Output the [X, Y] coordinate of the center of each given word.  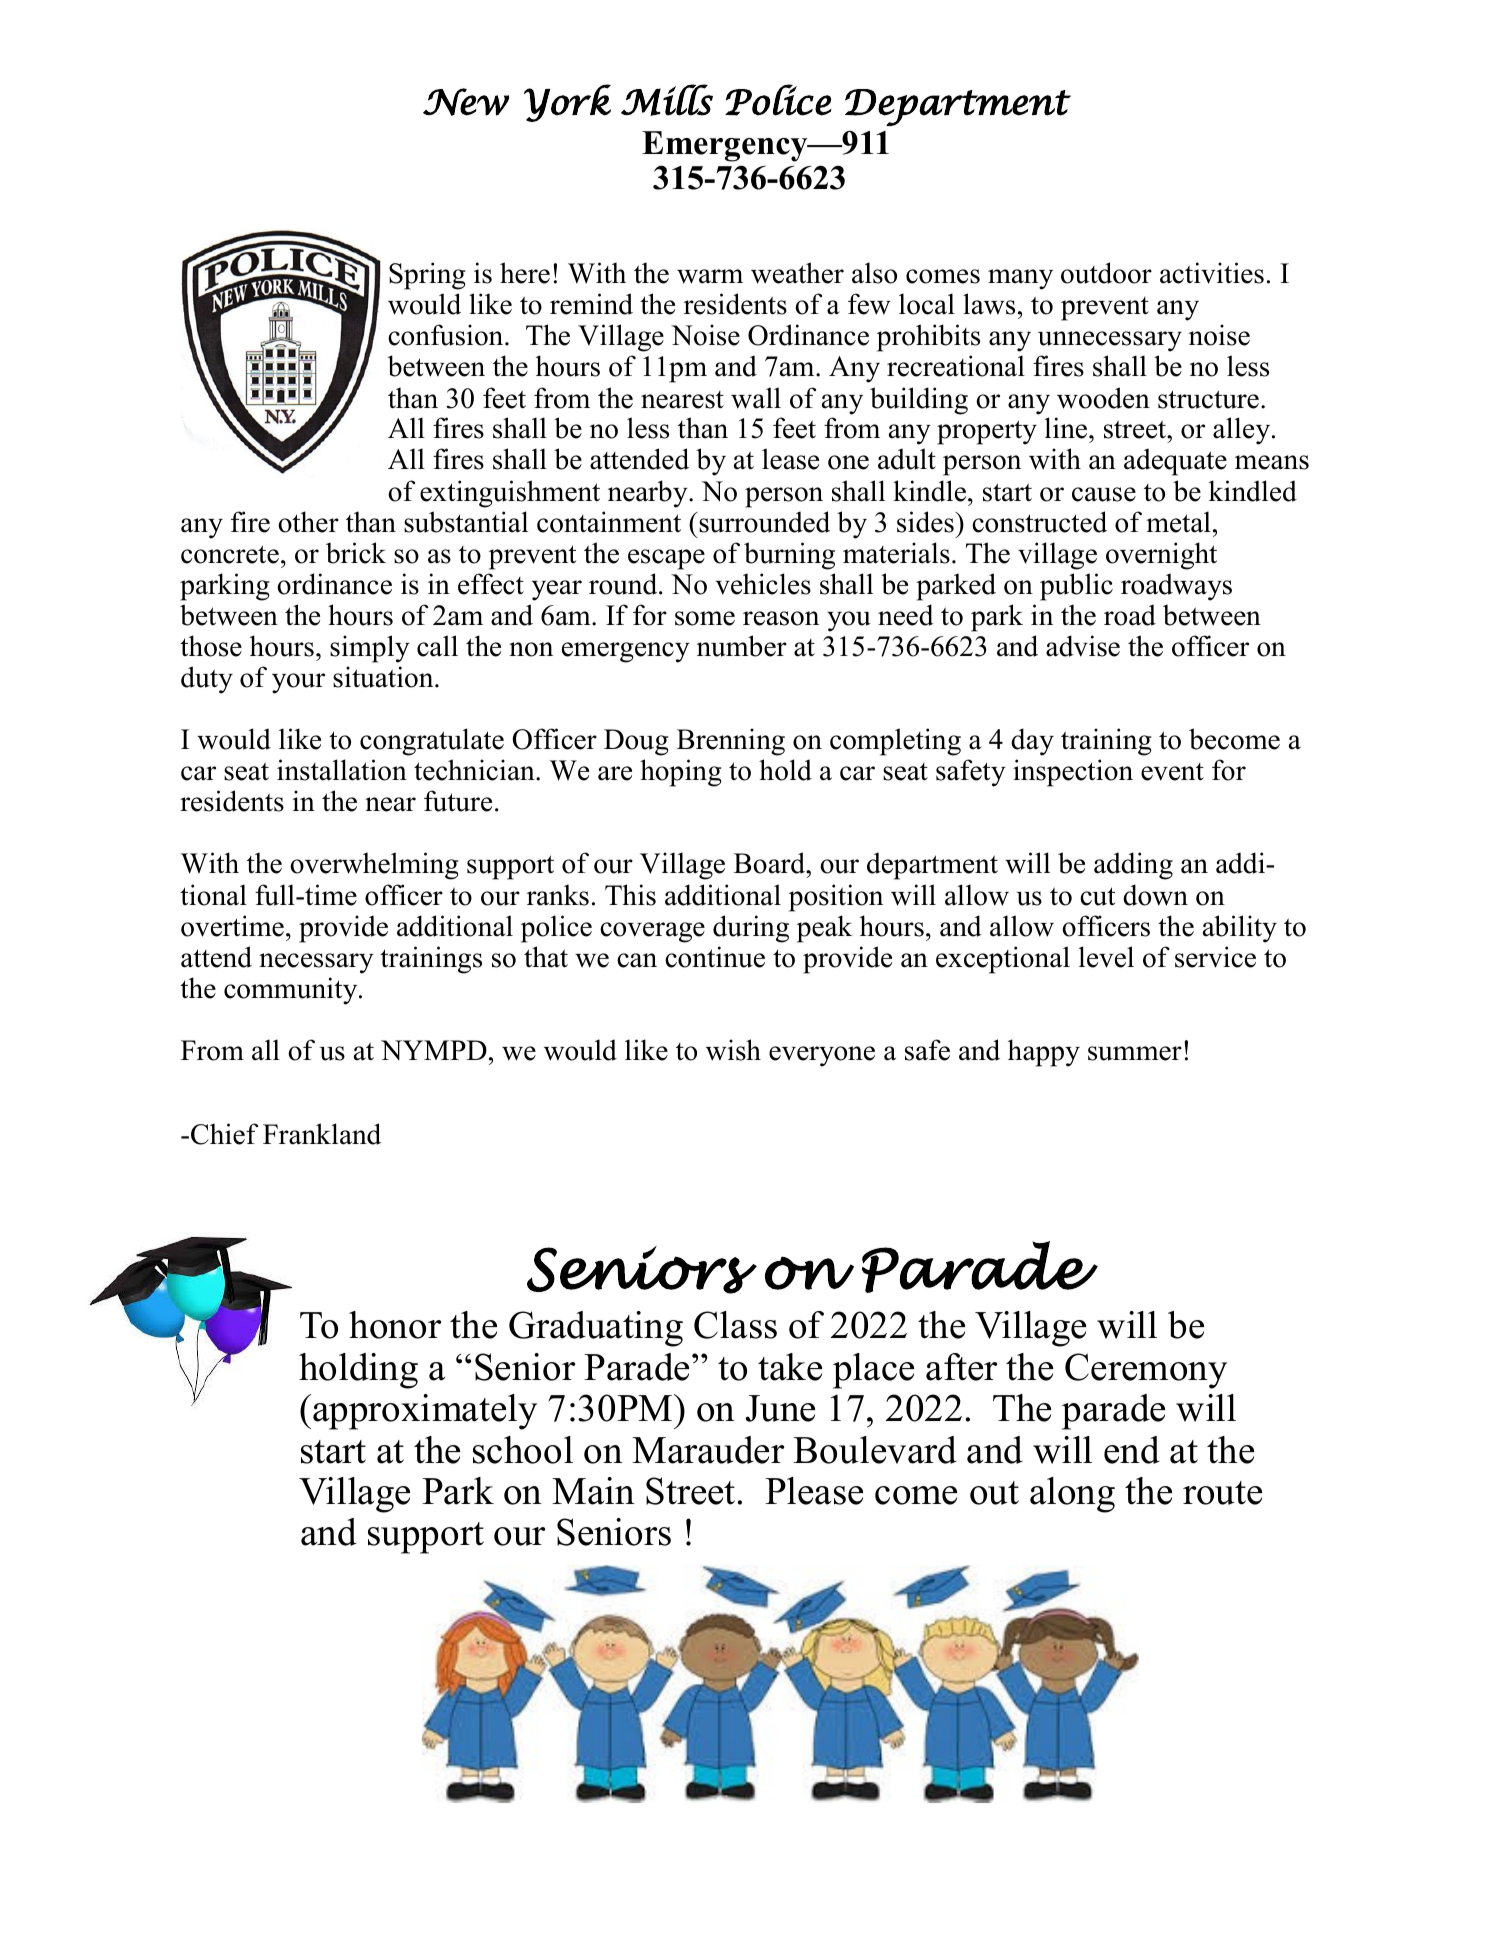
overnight [1161, 556]
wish [733, 1050]
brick [356, 553]
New [466, 102]
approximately [425, 1412]
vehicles [763, 584]
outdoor [1106, 273]
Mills [667, 100]
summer [1135, 1053]
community [292, 991]
